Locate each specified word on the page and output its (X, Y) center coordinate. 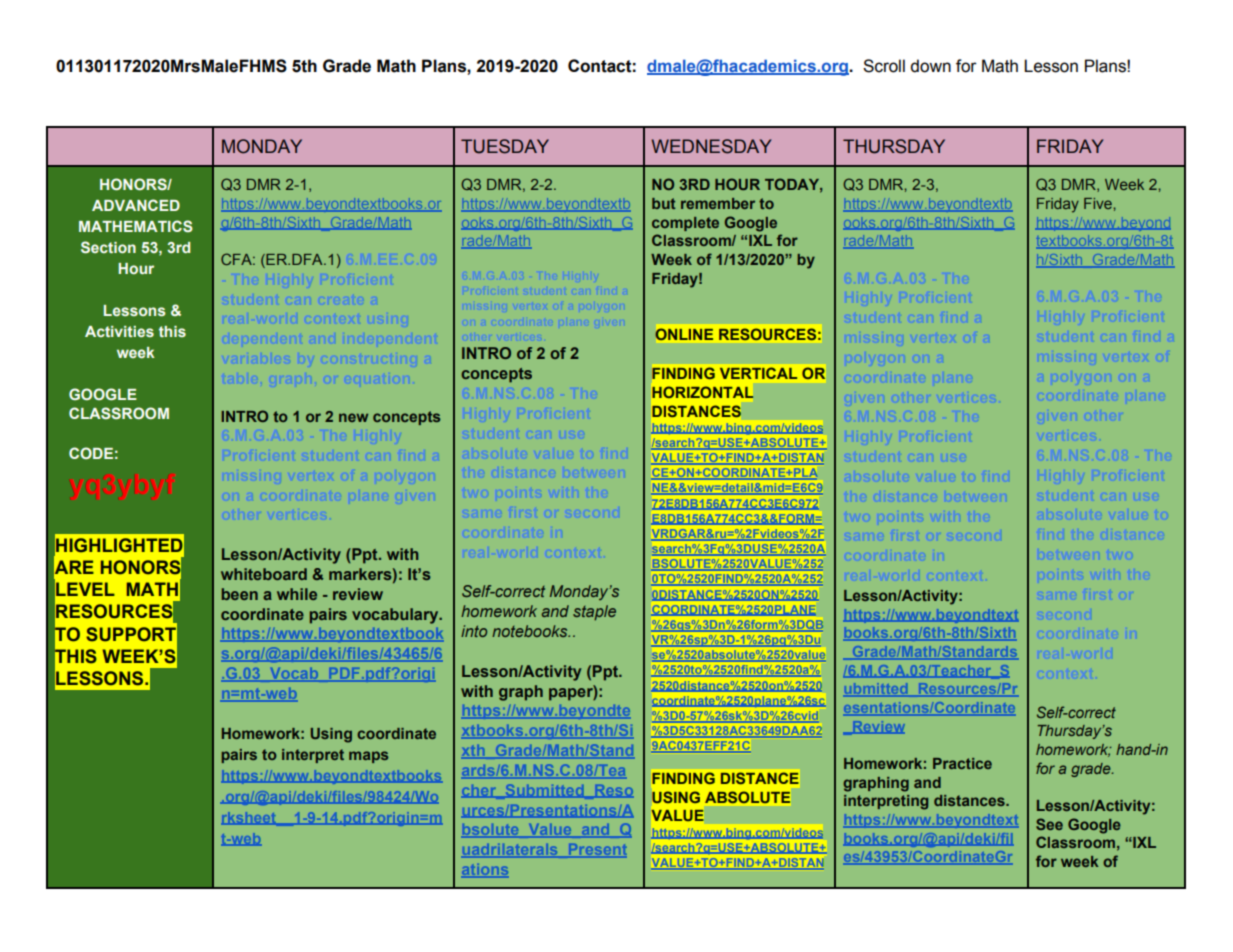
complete (685, 224)
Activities (119, 331)
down (930, 66)
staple (594, 613)
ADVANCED (136, 205)
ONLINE (684, 334)
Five (1099, 203)
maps (368, 757)
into (474, 631)
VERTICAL (758, 373)
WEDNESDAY (711, 146)
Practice (962, 763)
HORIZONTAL (702, 392)
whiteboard (264, 574)
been (240, 594)
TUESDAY (505, 146)
